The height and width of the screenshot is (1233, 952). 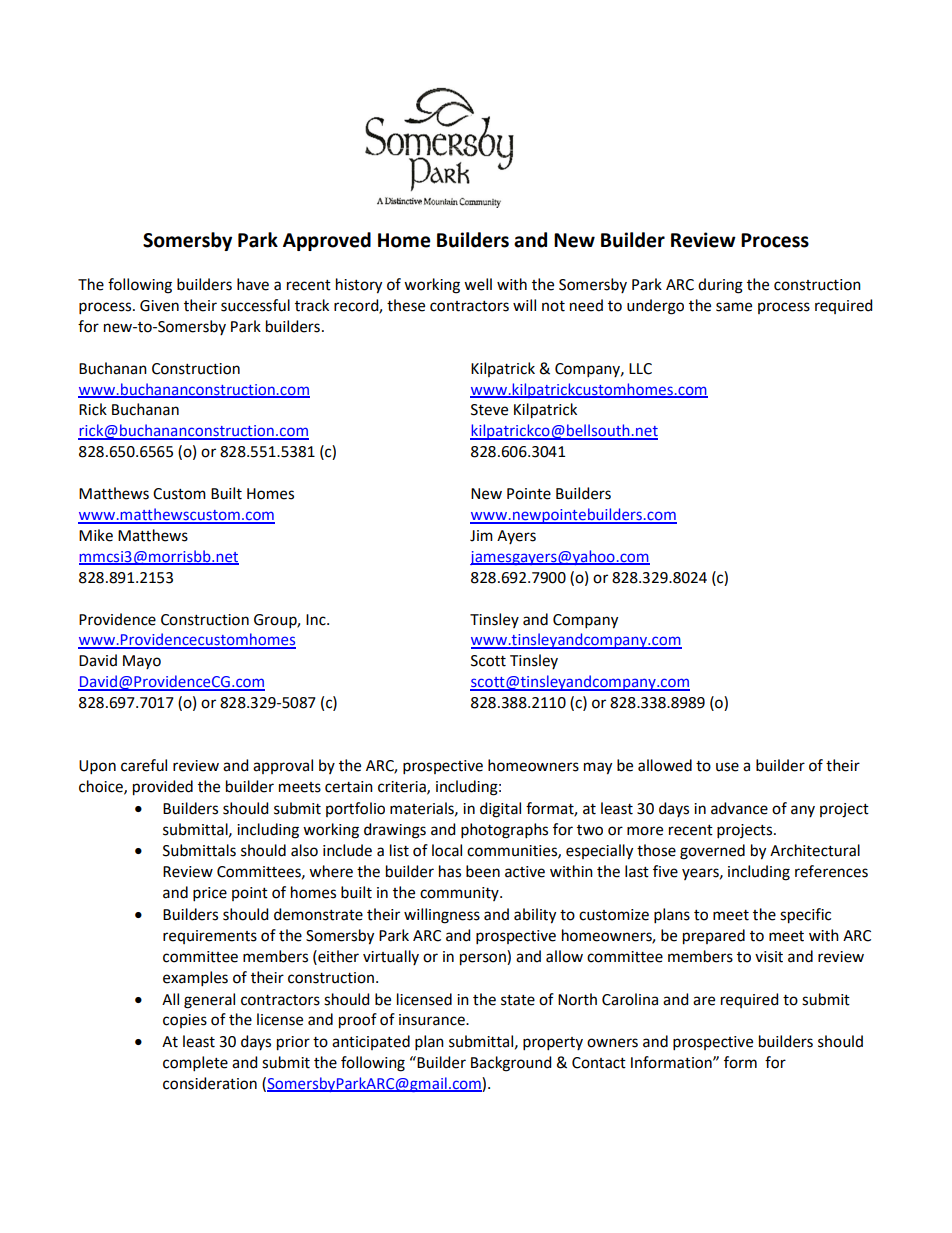 I want to click on well, so click(x=478, y=284).
